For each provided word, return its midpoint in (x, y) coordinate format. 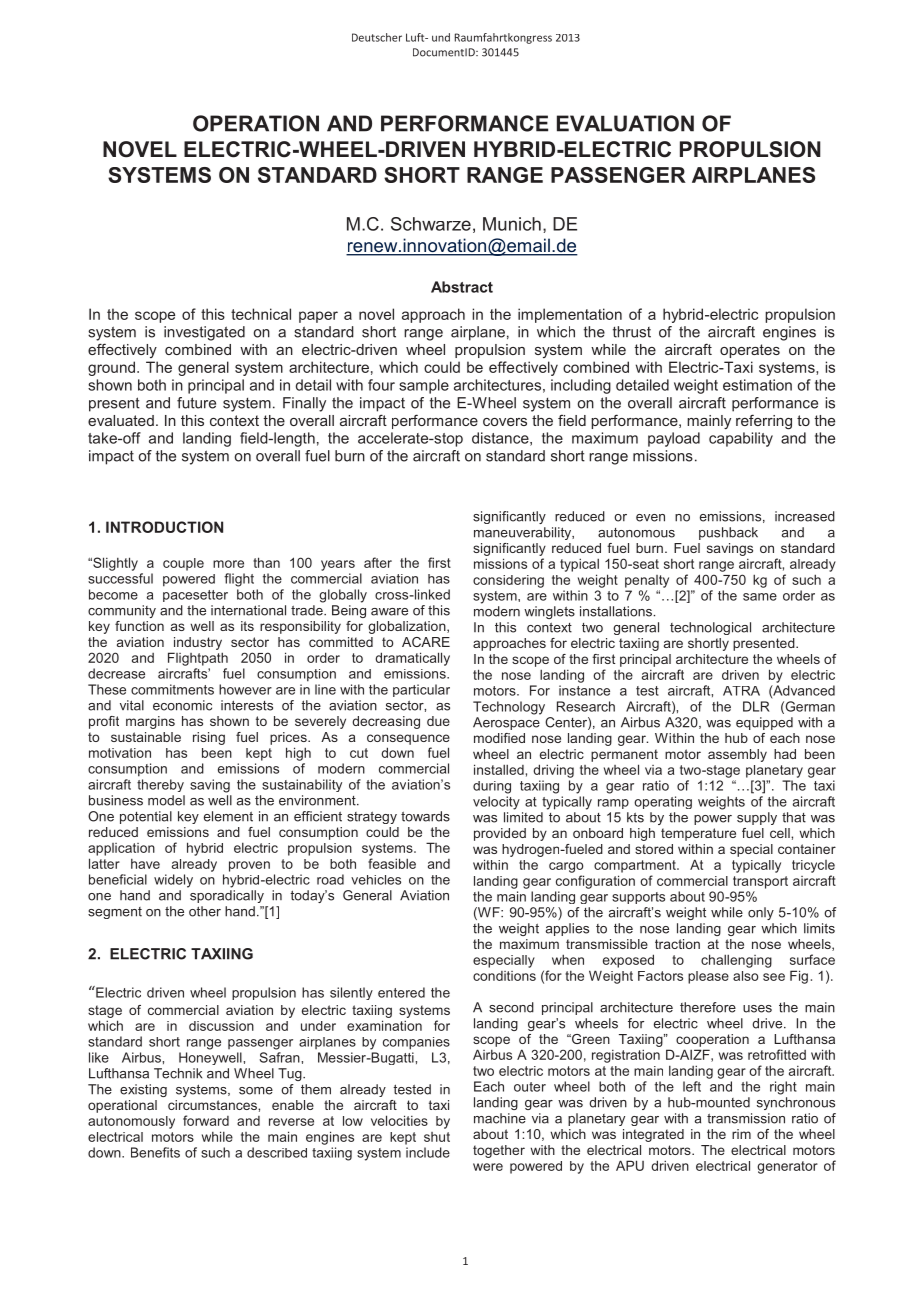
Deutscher (377, 37)
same (760, 597)
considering (508, 581)
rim (741, 1134)
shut (437, 1137)
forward (206, 1120)
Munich (512, 224)
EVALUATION (625, 123)
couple (183, 564)
